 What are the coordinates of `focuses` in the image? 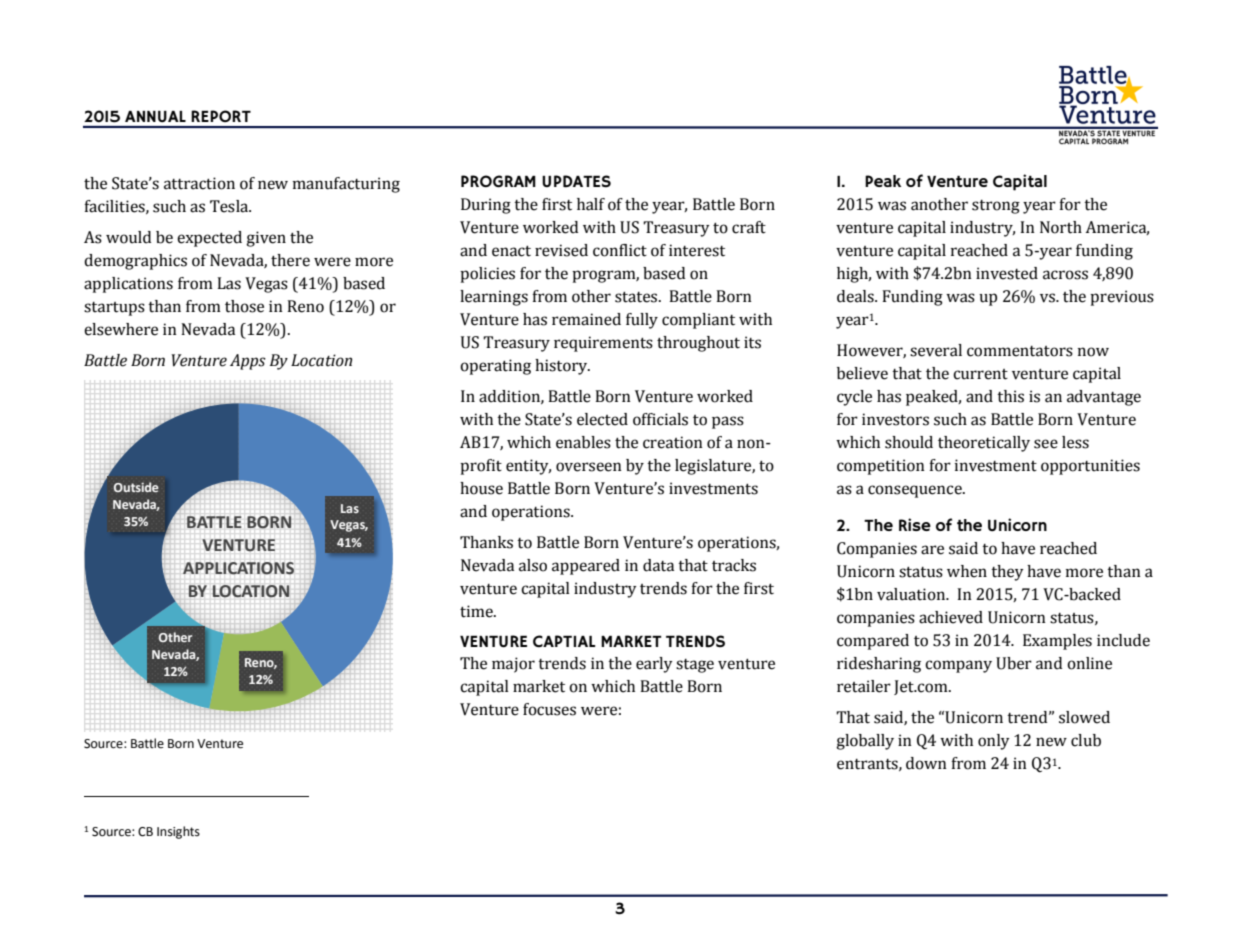 It's located at (549, 709).
